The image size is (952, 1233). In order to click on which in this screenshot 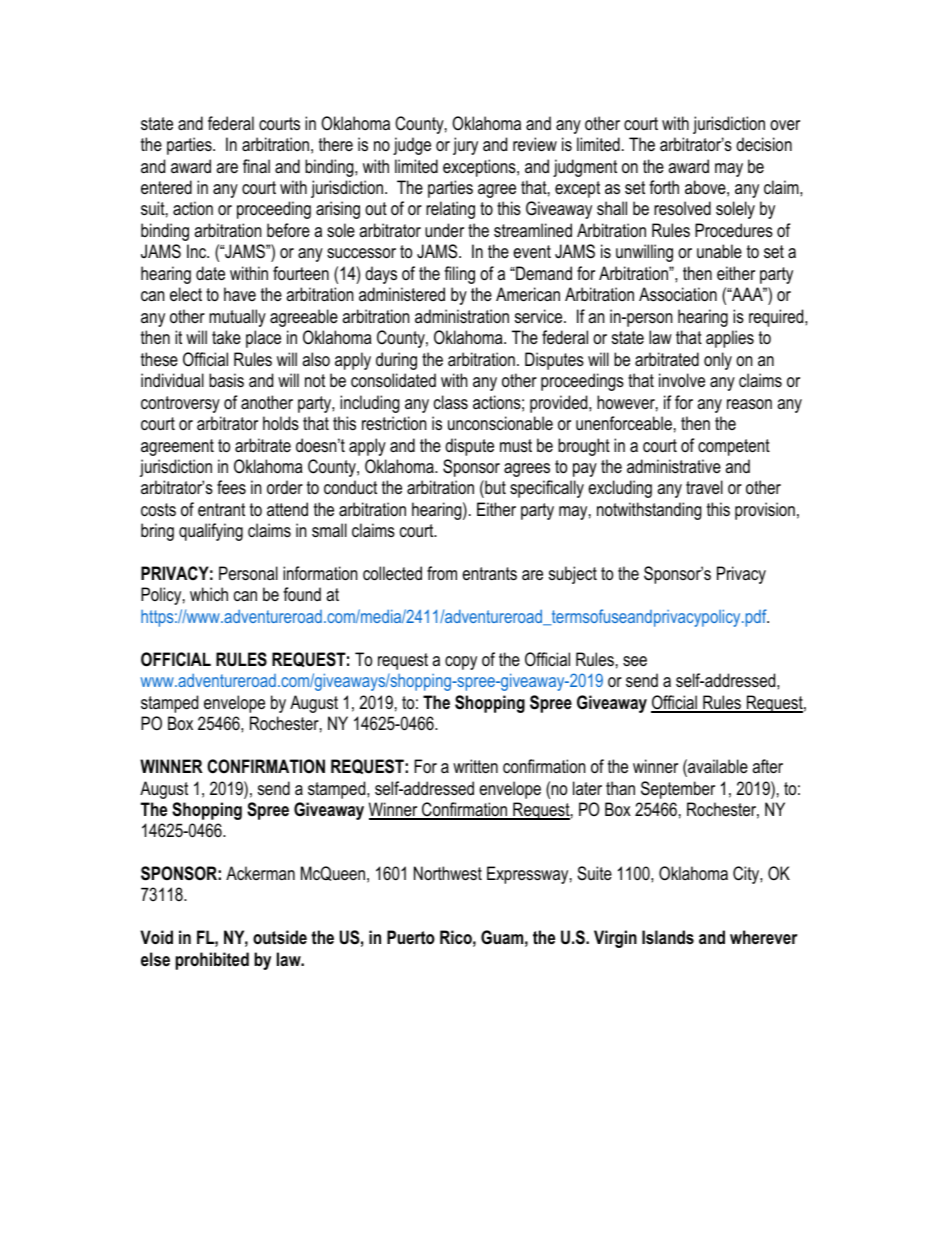, I will do `click(209, 594)`.
